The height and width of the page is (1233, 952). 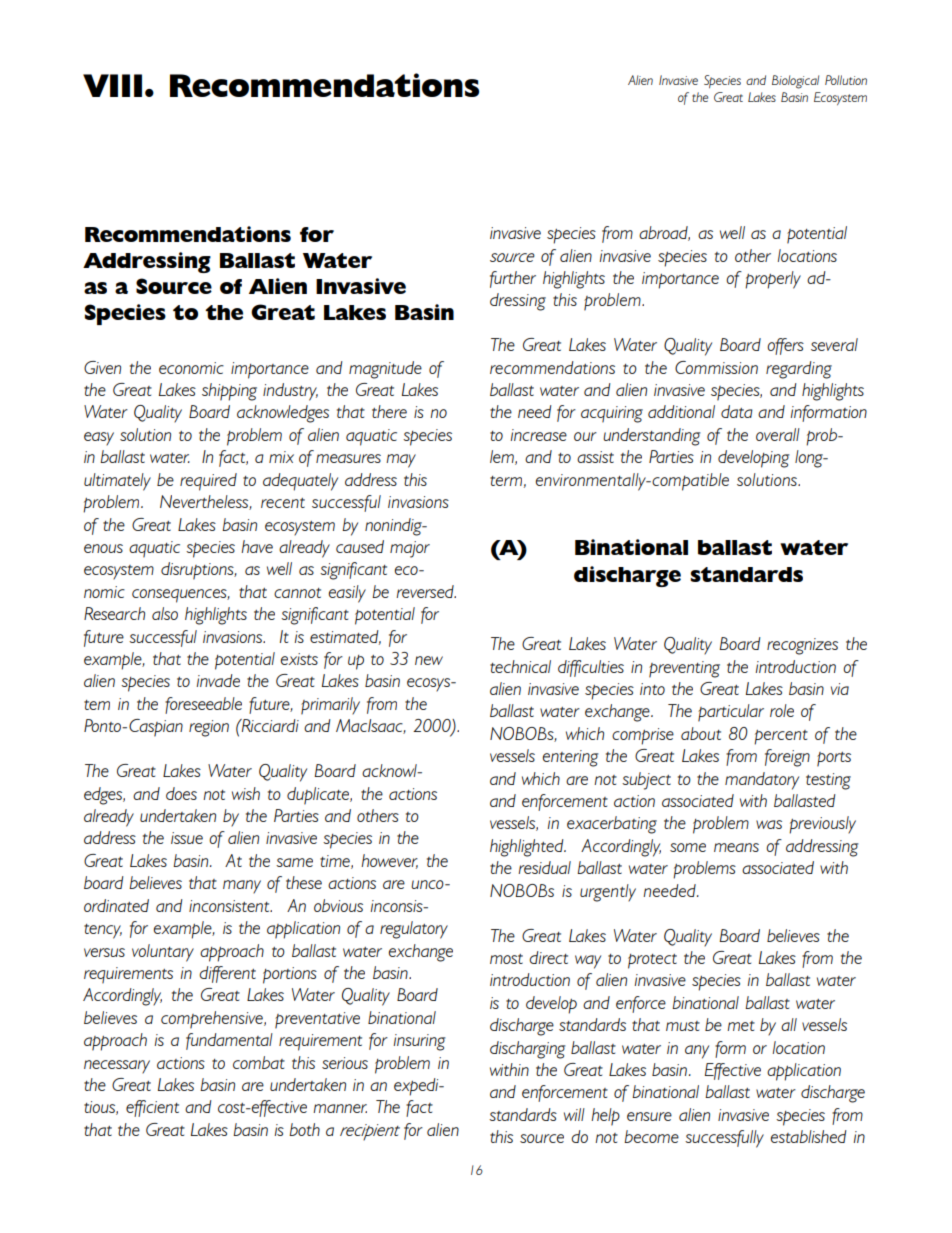 I want to click on Biological, so click(x=795, y=82).
